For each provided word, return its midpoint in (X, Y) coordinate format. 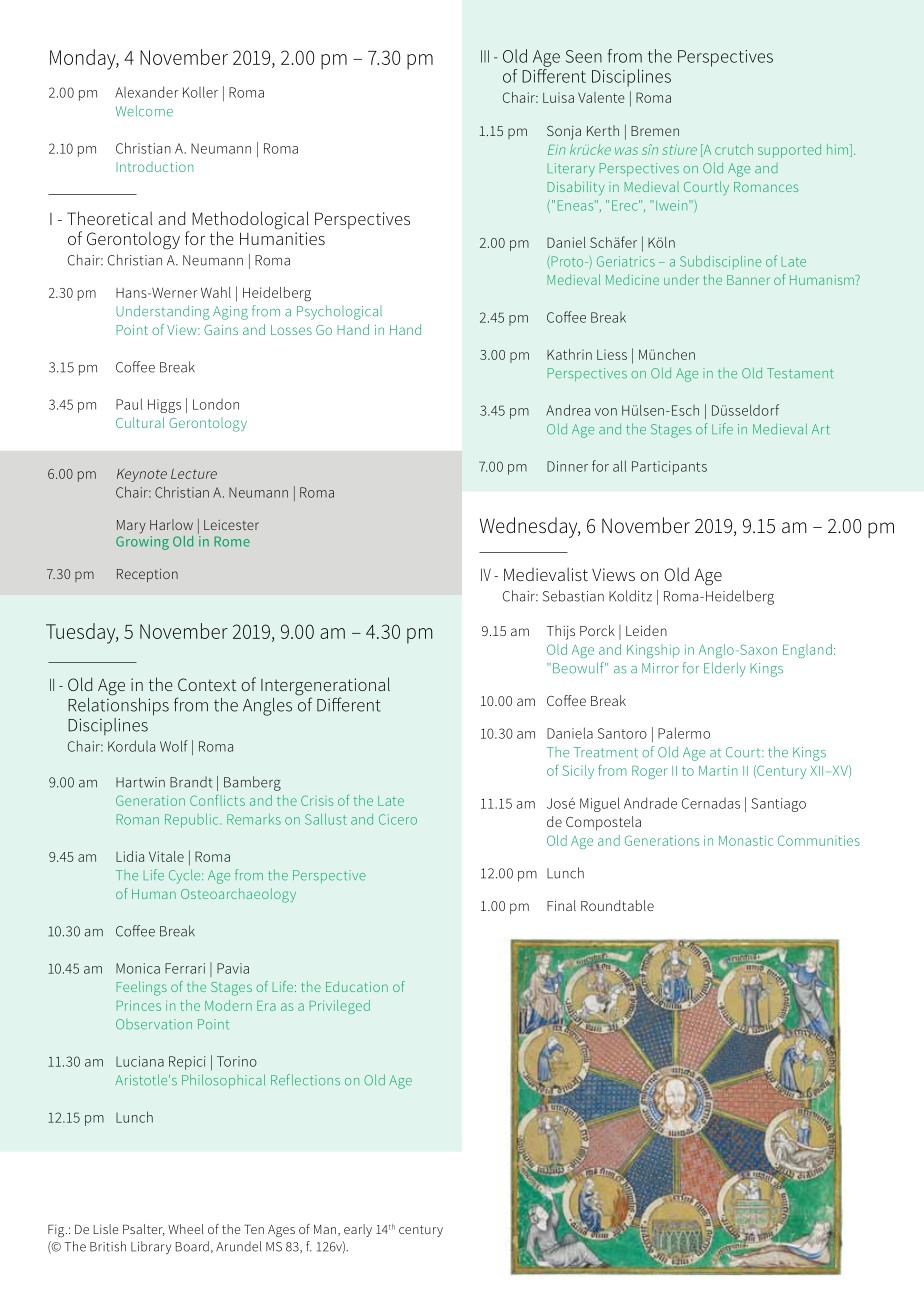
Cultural (140, 422)
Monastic (746, 840)
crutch (734, 149)
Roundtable (617, 905)
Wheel (186, 1229)
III (485, 56)
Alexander (147, 92)
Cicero (398, 819)
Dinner (567, 466)
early (358, 1230)
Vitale (166, 856)
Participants (669, 468)
